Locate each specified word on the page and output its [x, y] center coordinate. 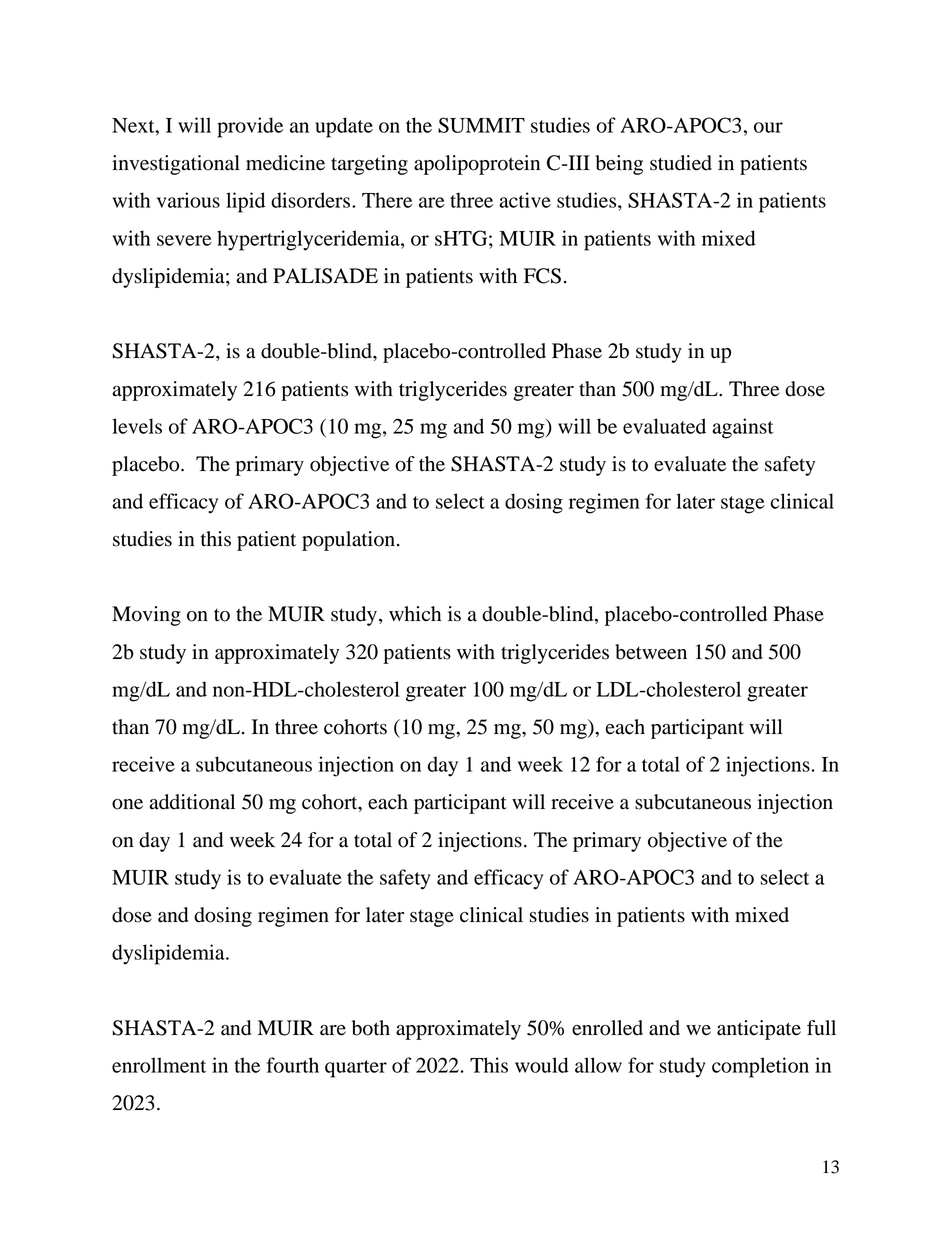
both [371, 1028]
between [651, 652]
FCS [542, 276]
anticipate [759, 1030]
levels [137, 426]
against [743, 428]
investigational [176, 165]
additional [192, 802]
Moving [146, 616]
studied [681, 163]
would [542, 1065]
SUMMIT [481, 125]
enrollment [159, 1065]
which [415, 614]
